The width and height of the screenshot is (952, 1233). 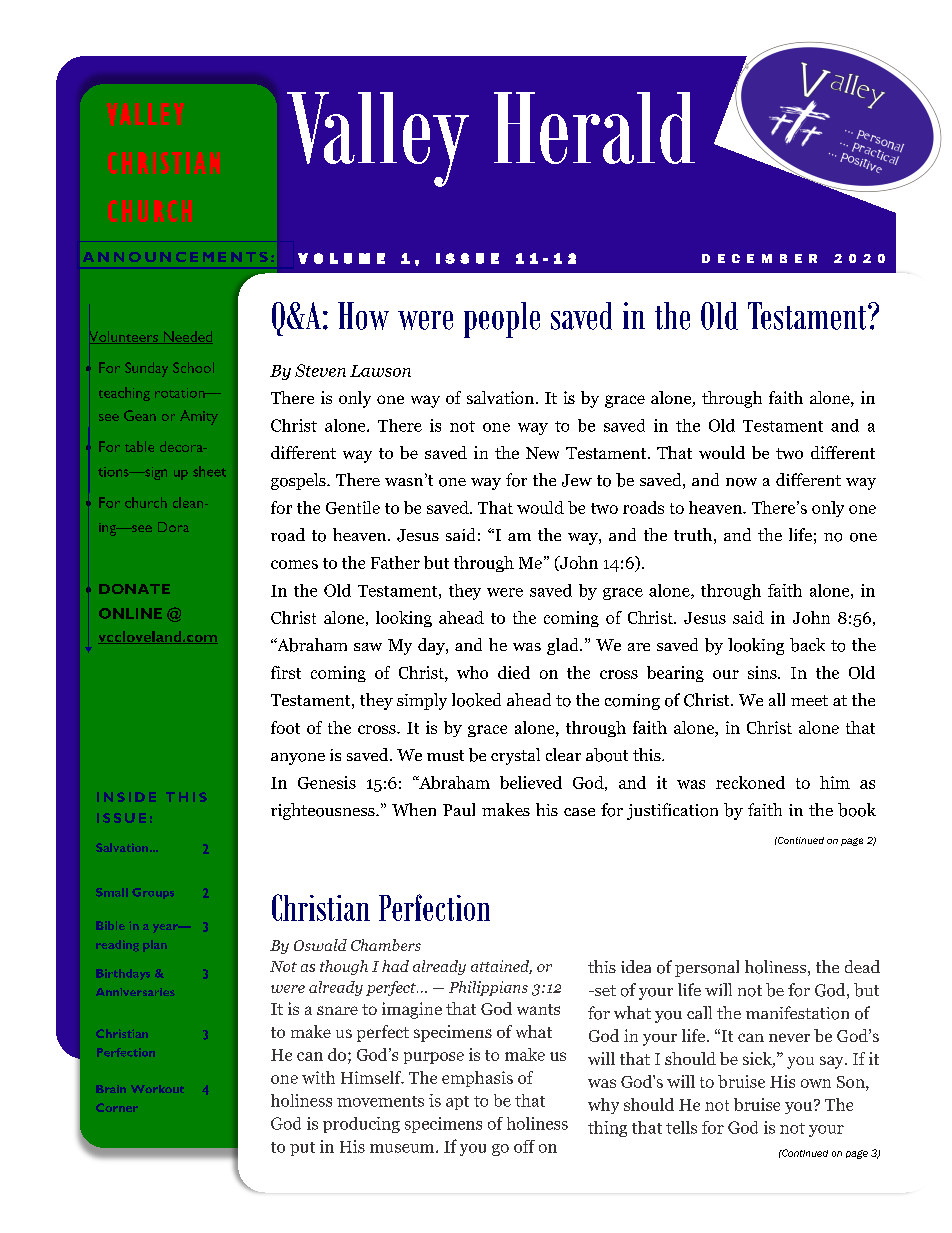 What do you see at coordinates (502, 320) in the screenshot?
I see `people` at bounding box center [502, 320].
